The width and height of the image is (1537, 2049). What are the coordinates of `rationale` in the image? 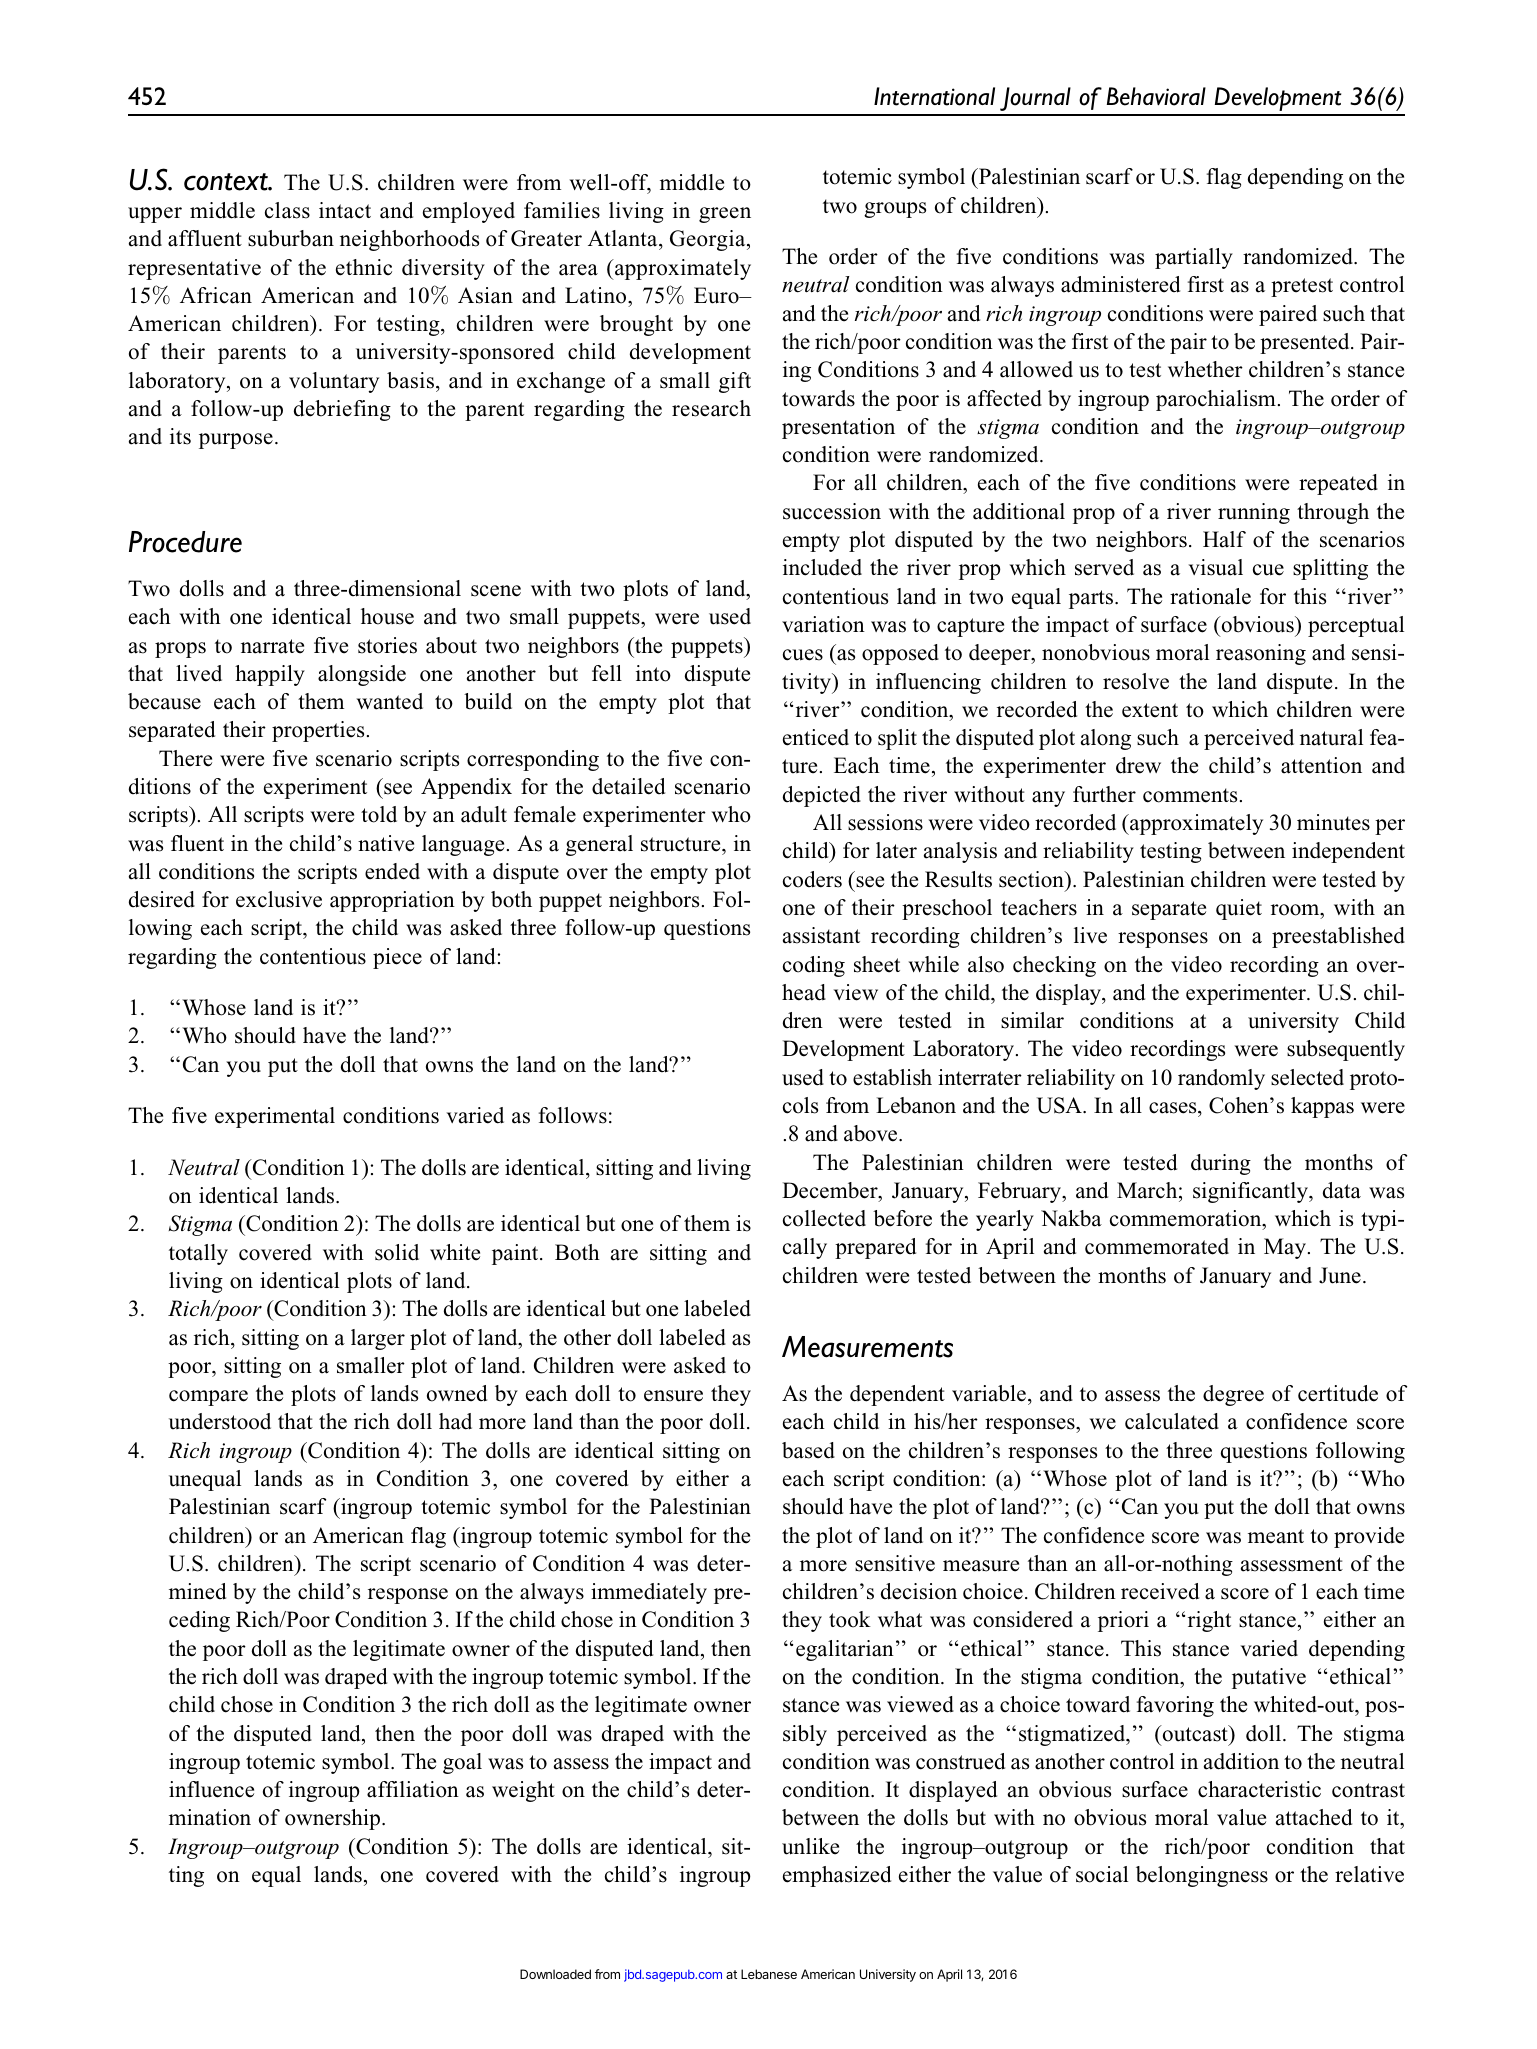 It's located at (1210, 596).
